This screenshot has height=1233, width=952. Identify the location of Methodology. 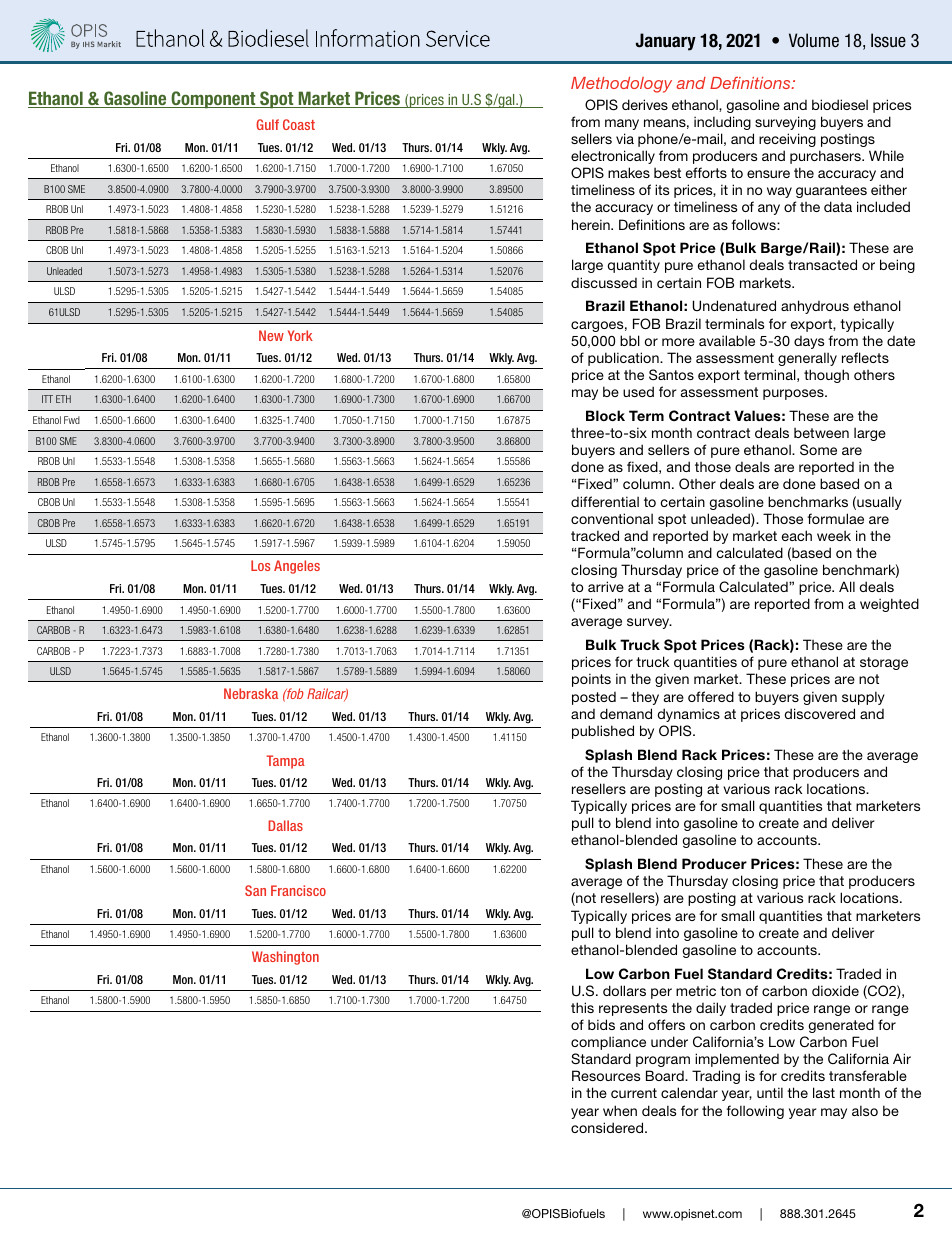
(621, 85).
